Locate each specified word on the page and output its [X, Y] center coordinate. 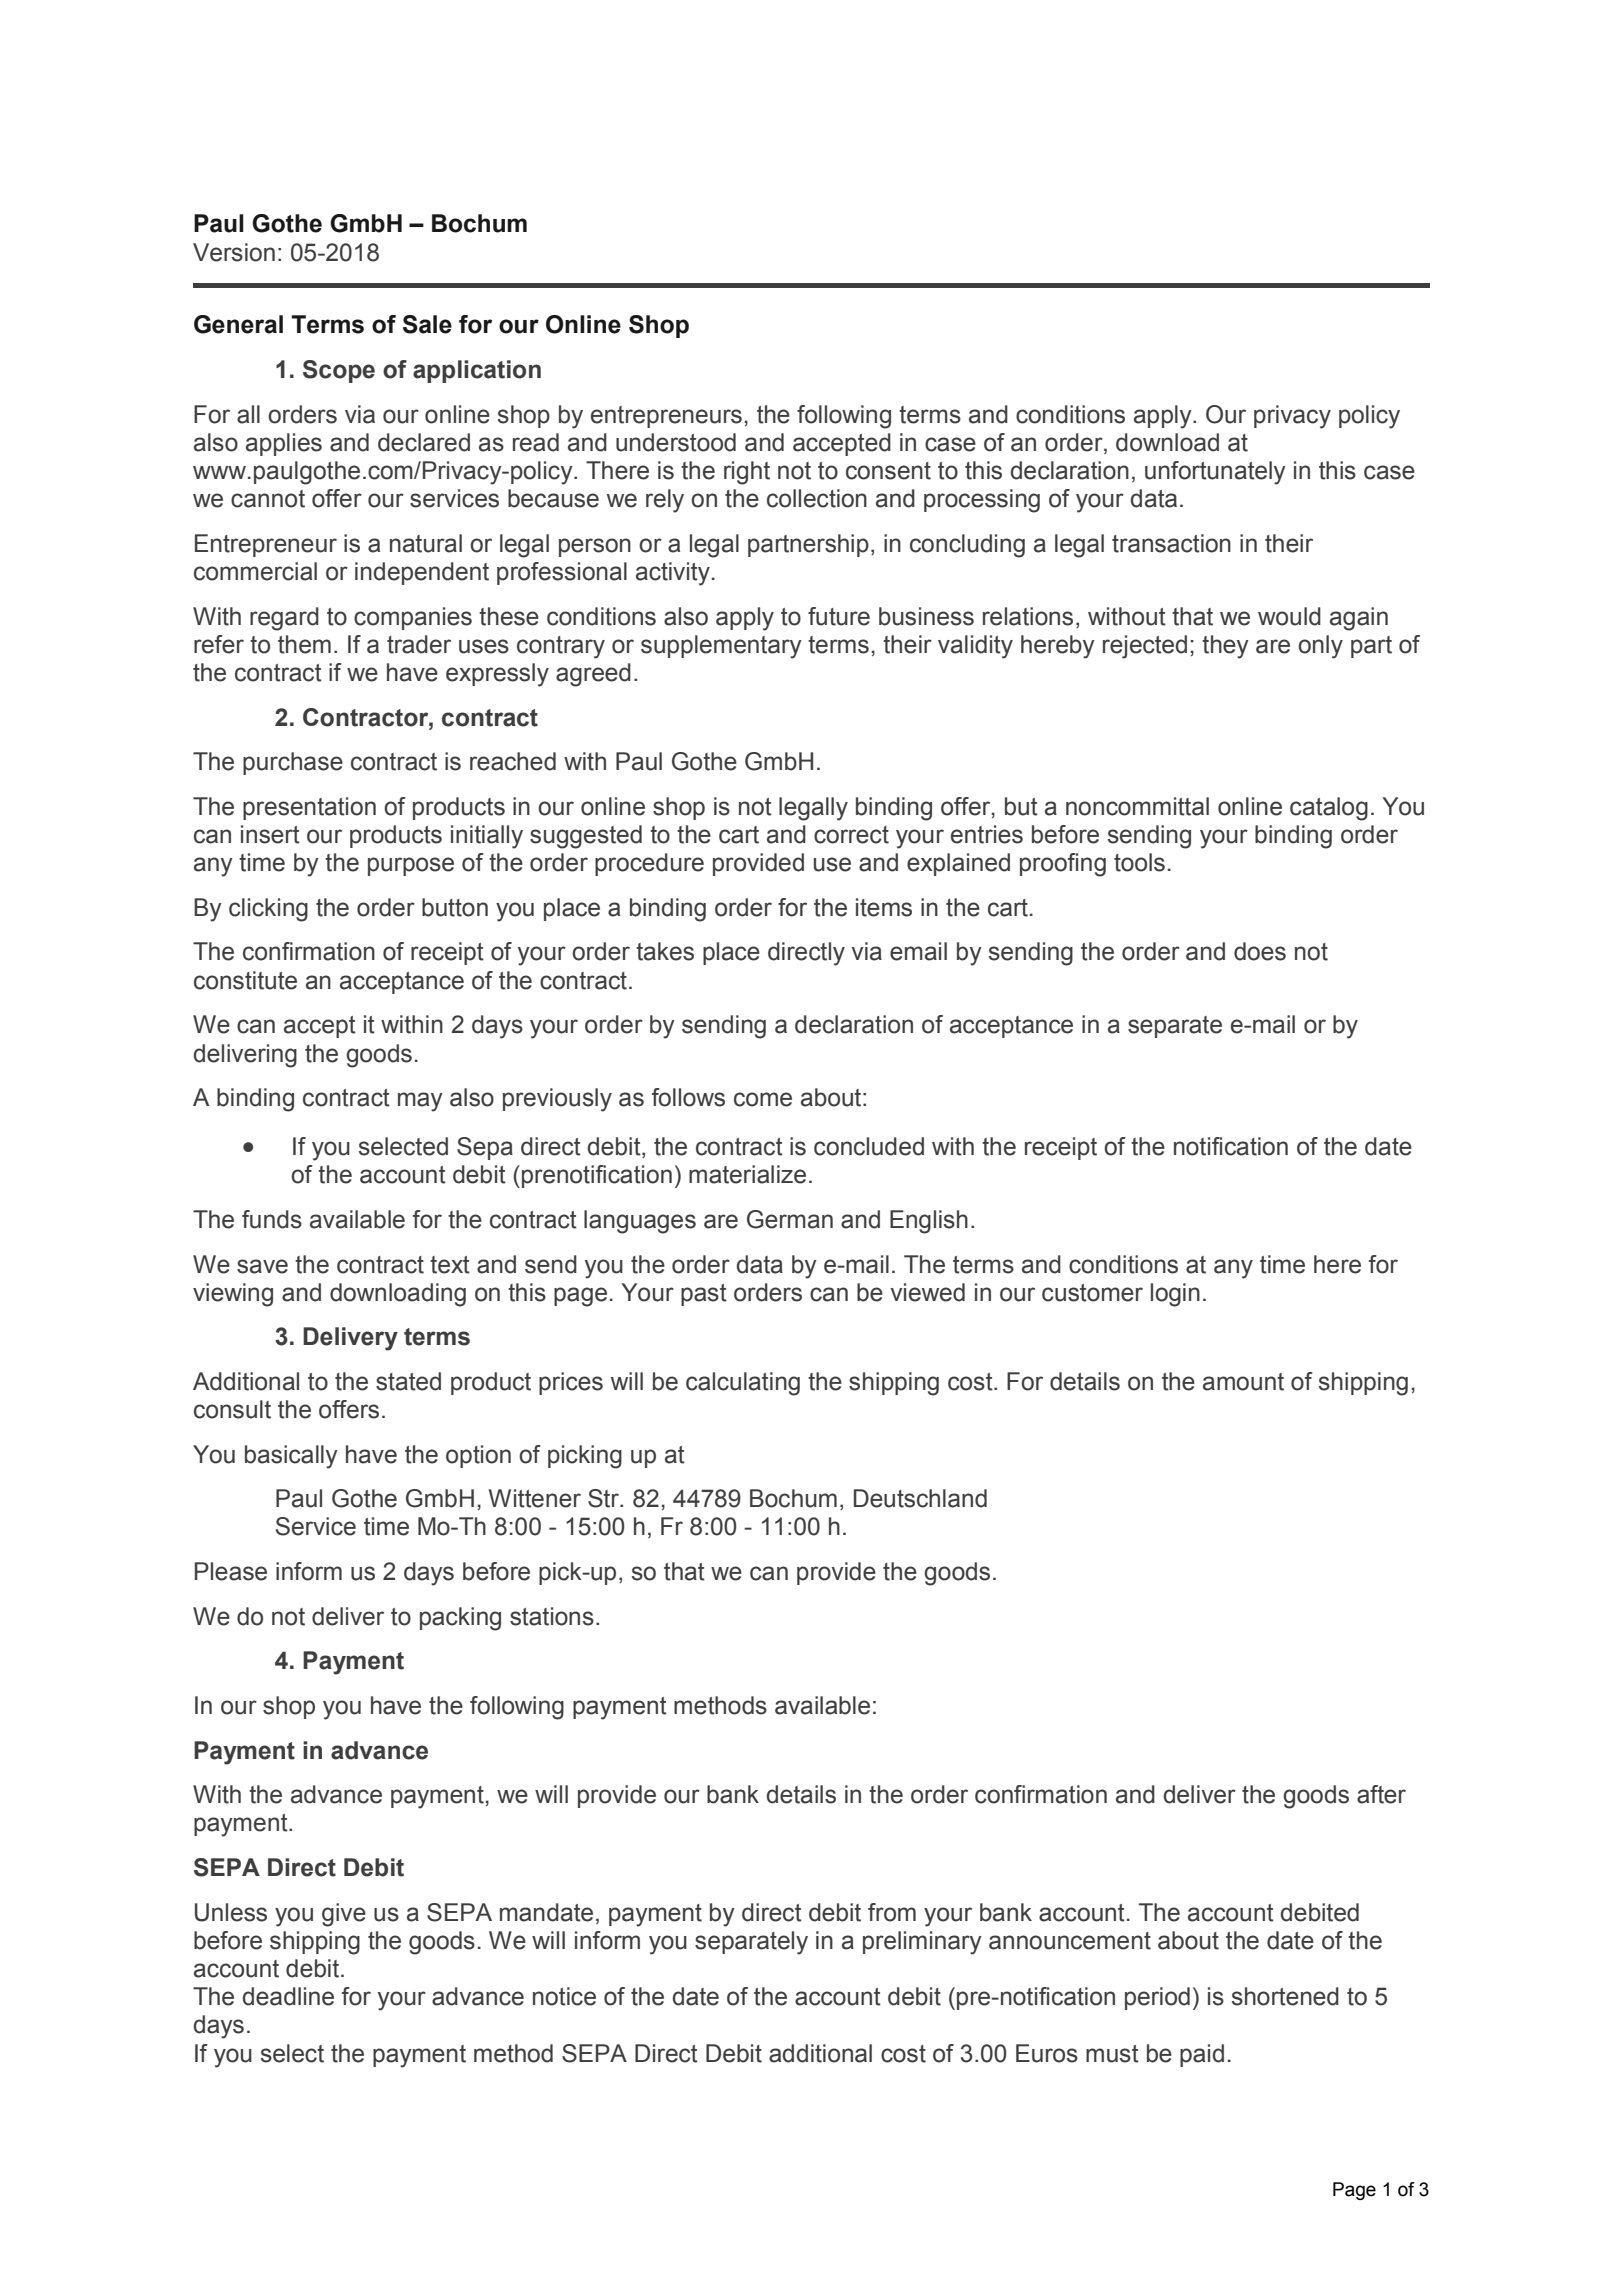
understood [676, 442]
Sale [427, 324]
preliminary [922, 1943]
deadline [288, 1996]
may [420, 1102]
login [1175, 1295]
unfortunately [1215, 473]
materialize [747, 1174]
